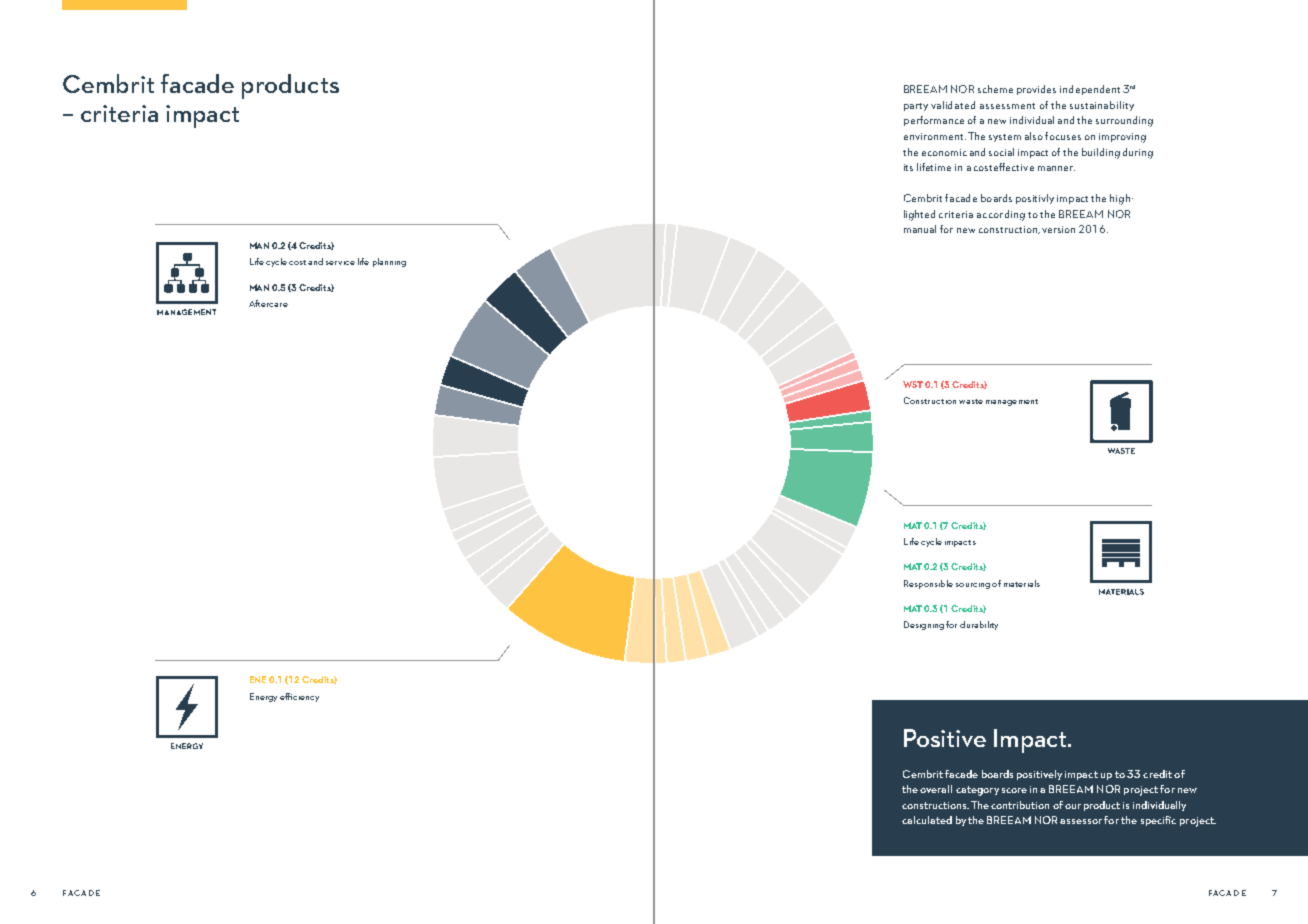  Describe the element at coordinates (389, 262) in the screenshot. I see `planning` at that location.
